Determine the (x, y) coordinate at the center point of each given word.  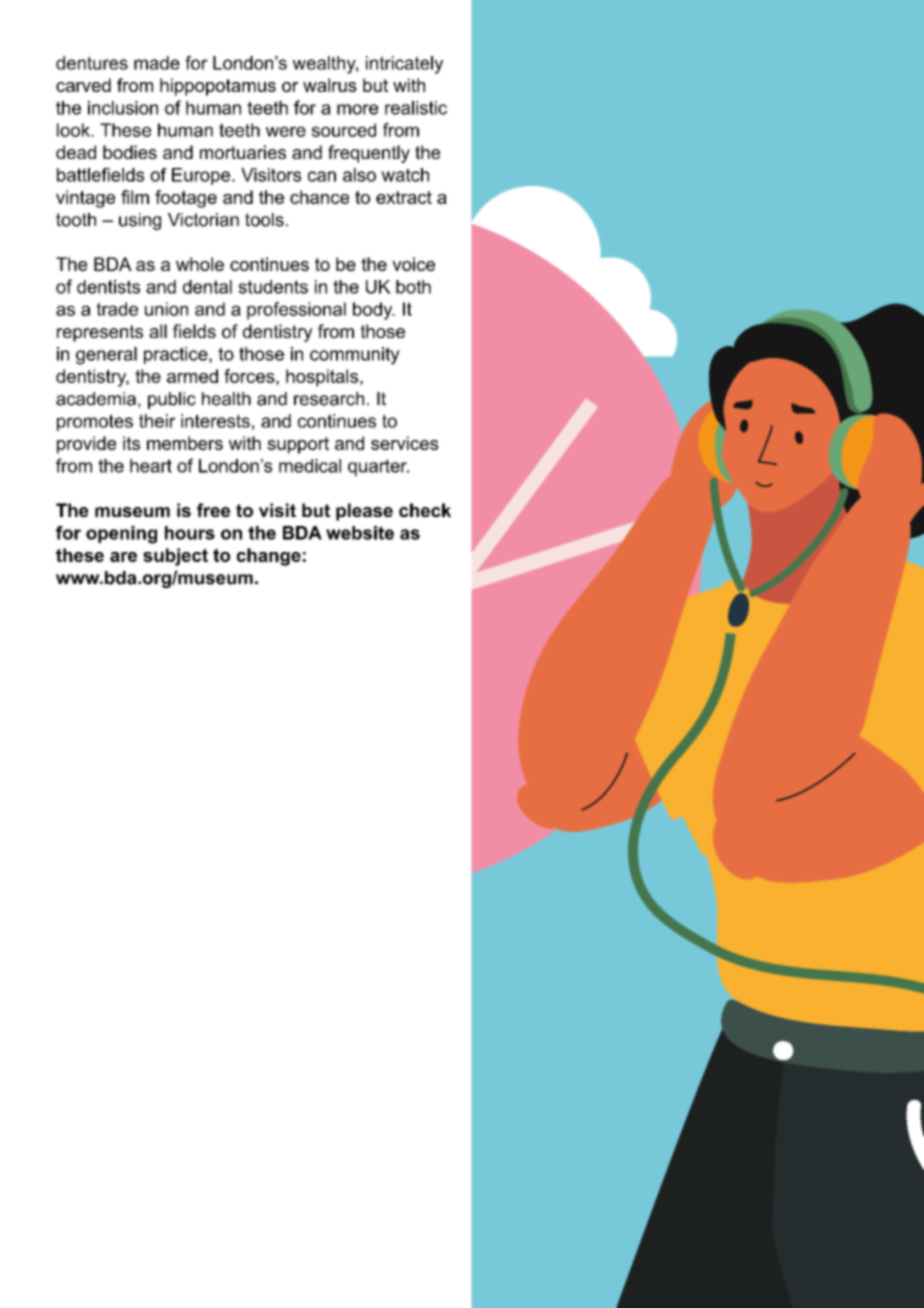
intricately (404, 65)
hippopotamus (218, 87)
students (273, 287)
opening (121, 535)
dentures (92, 63)
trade (117, 309)
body (374, 311)
